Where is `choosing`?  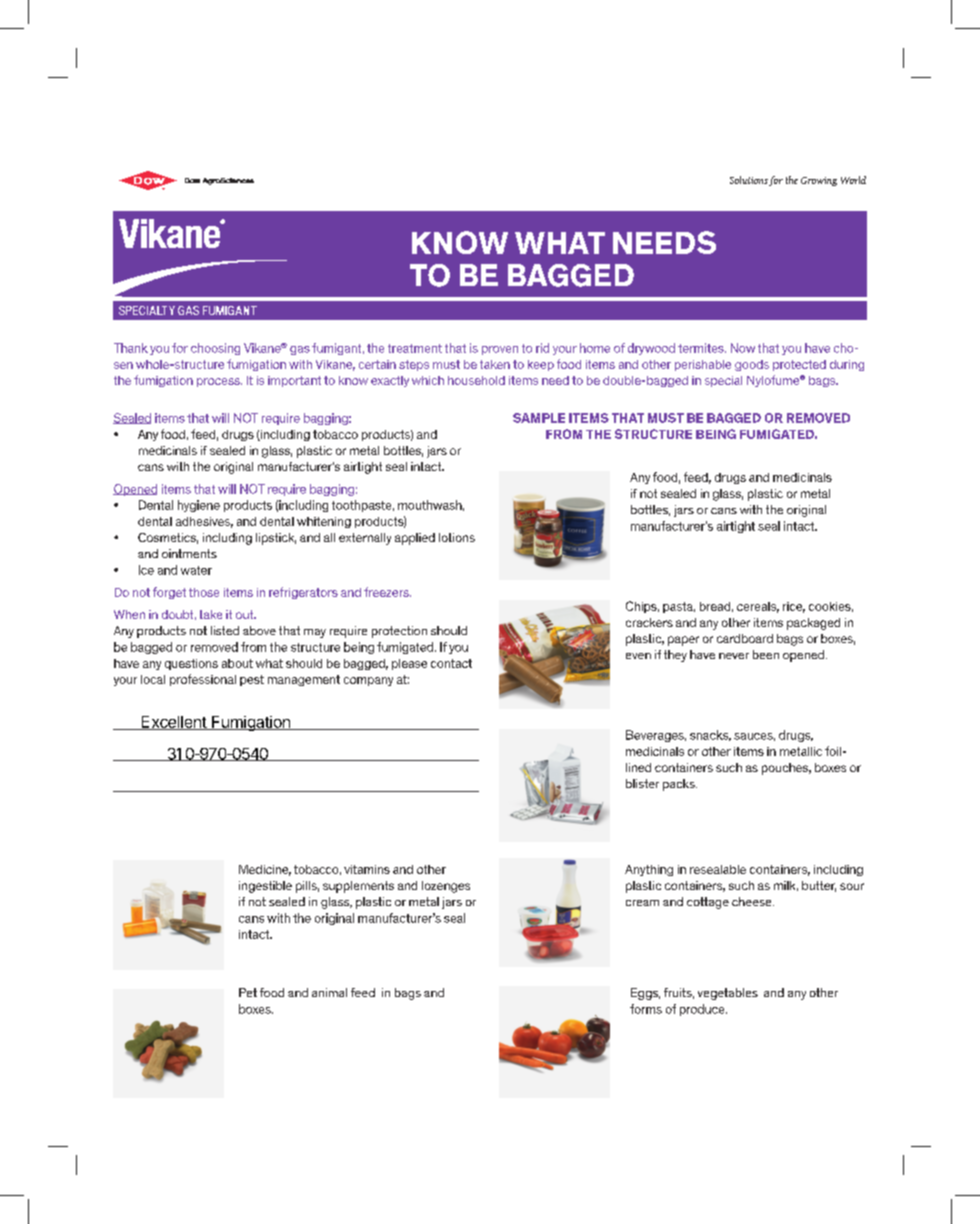
choosing is located at coordinates (215, 349).
